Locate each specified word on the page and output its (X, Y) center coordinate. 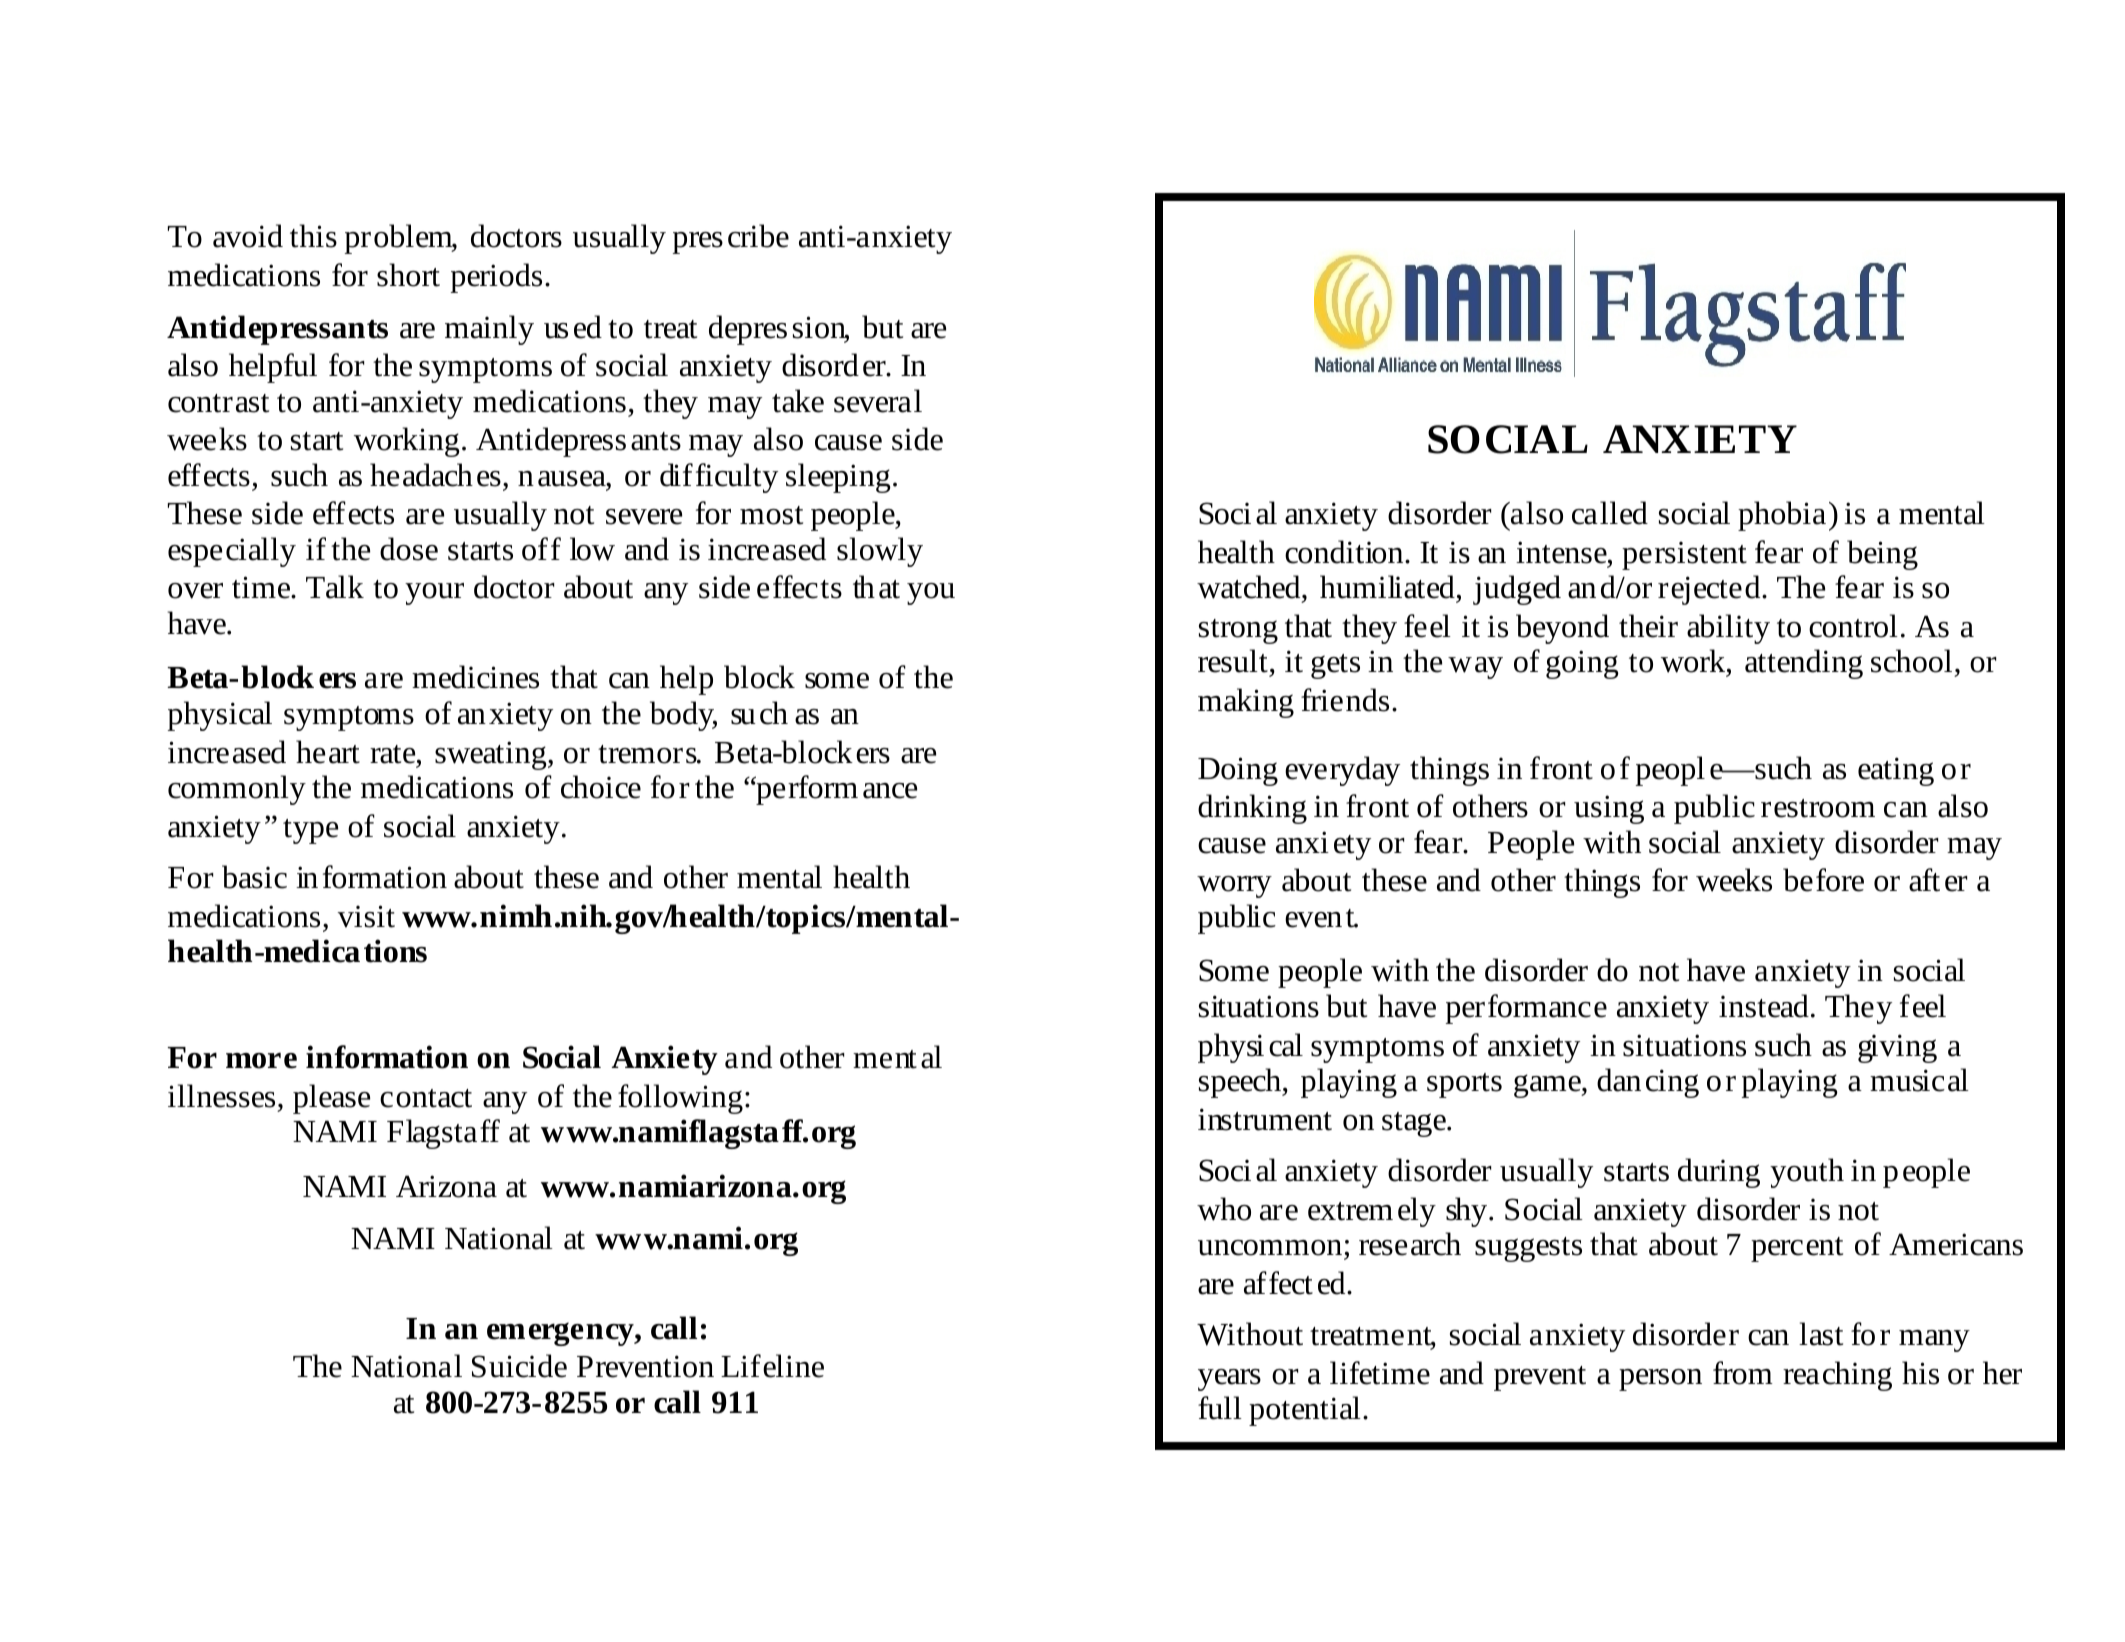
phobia (1782, 516)
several (878, 401)
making (1246, 703)
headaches (435, 475)
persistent (1684, 556)
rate (394, 754)
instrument (1265, 1119)
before (1823, 880)
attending (1804, 664)
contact (426, 1098)
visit (366, 916)
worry (1234, 887)
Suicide (519, 1366)
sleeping (838, 478)
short (408, 275)
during (1719, 1173)
